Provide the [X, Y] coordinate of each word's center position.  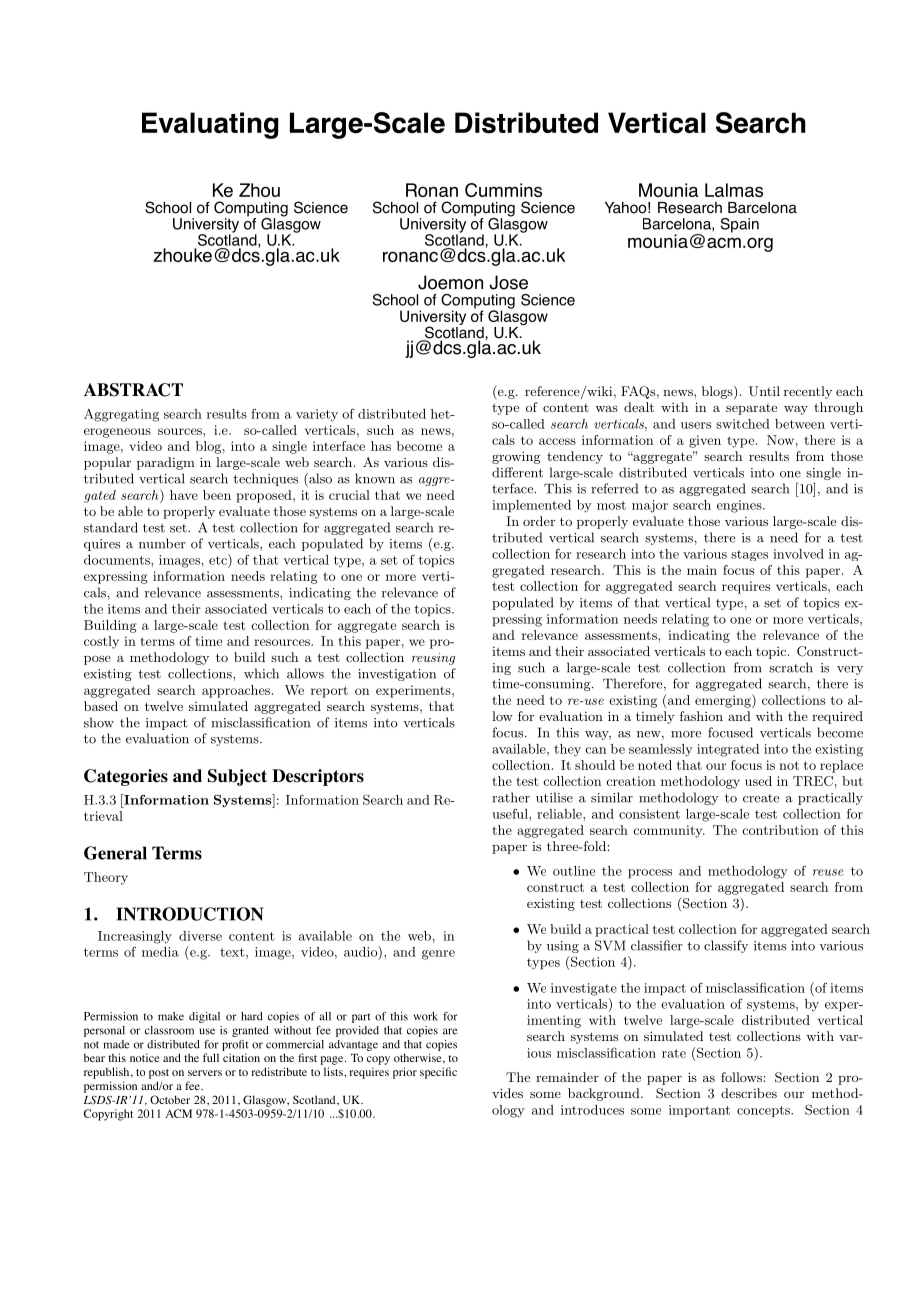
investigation [397, 675]
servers [205, 1073]
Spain [740, 225]
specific [438, 1073]
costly [101, 642]
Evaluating [210, 125]
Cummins [503, 190]
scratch [791, 667]
